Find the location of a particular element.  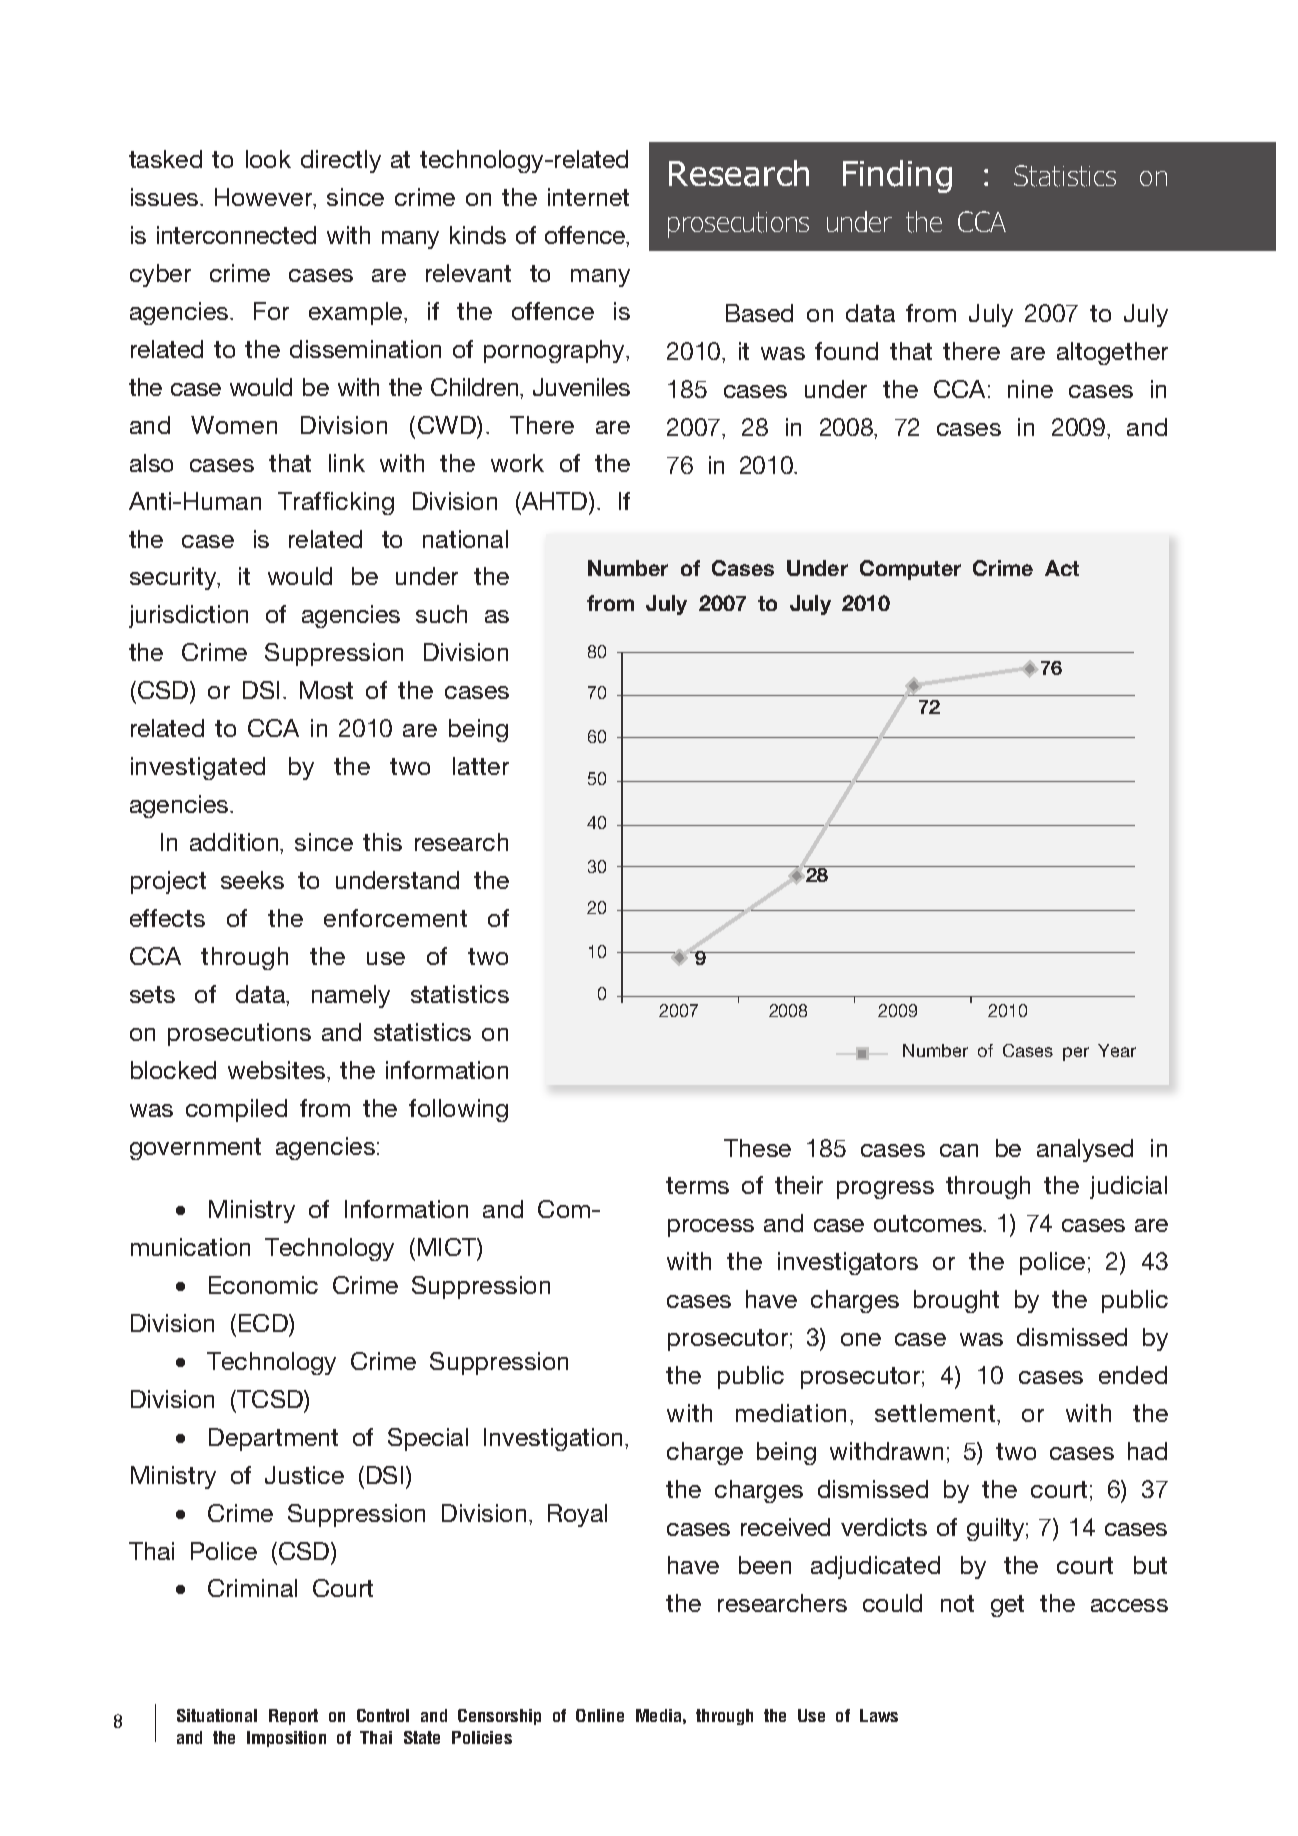

internet is located at coordinates (588, 197).
